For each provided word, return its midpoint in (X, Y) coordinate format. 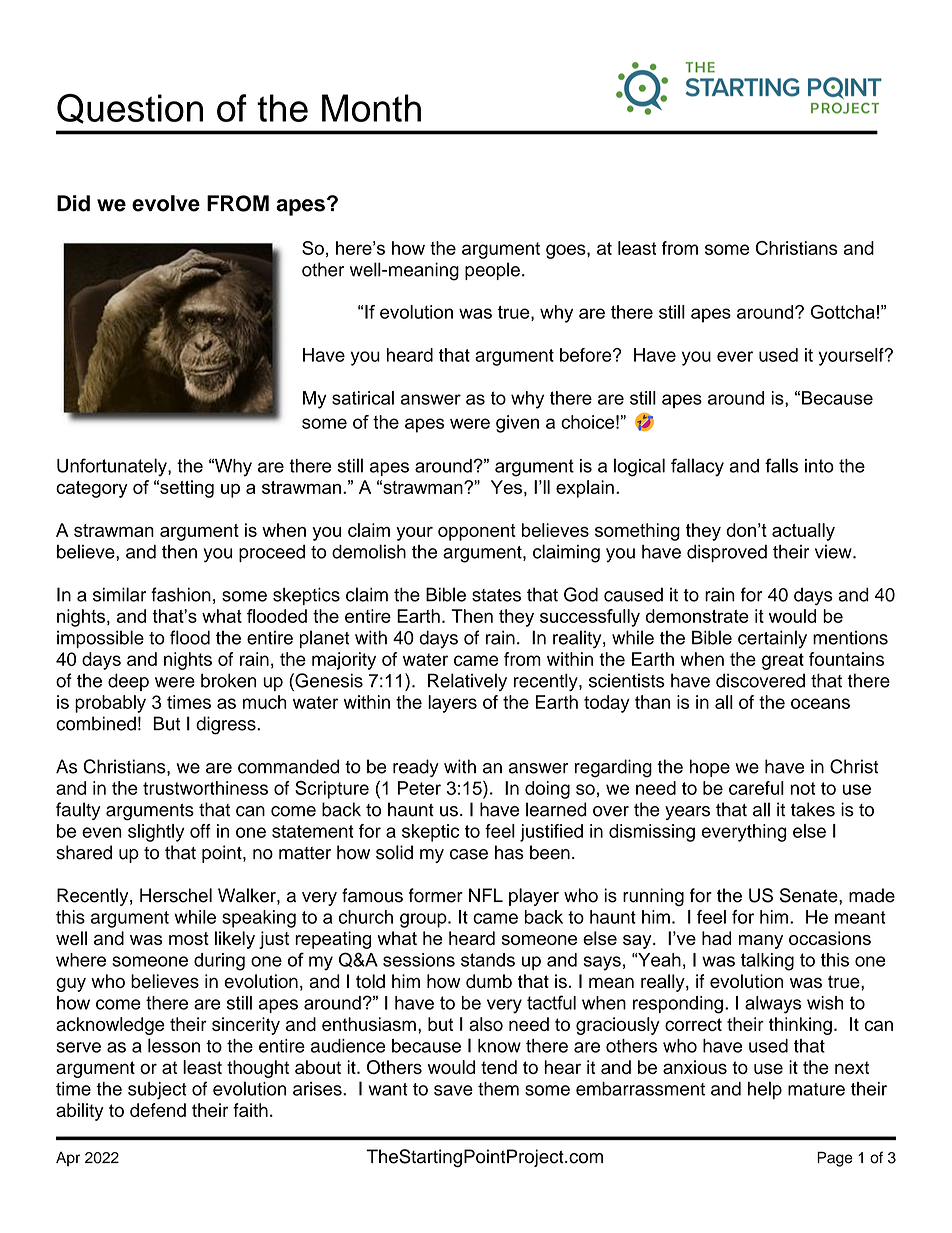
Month (371, 108)
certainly (772, 639)
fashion (181, 594)
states (496, 595)
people (492, 271)
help (765, 1090)
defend (158, 1110)
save (453, 1090)
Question (130, 109)
